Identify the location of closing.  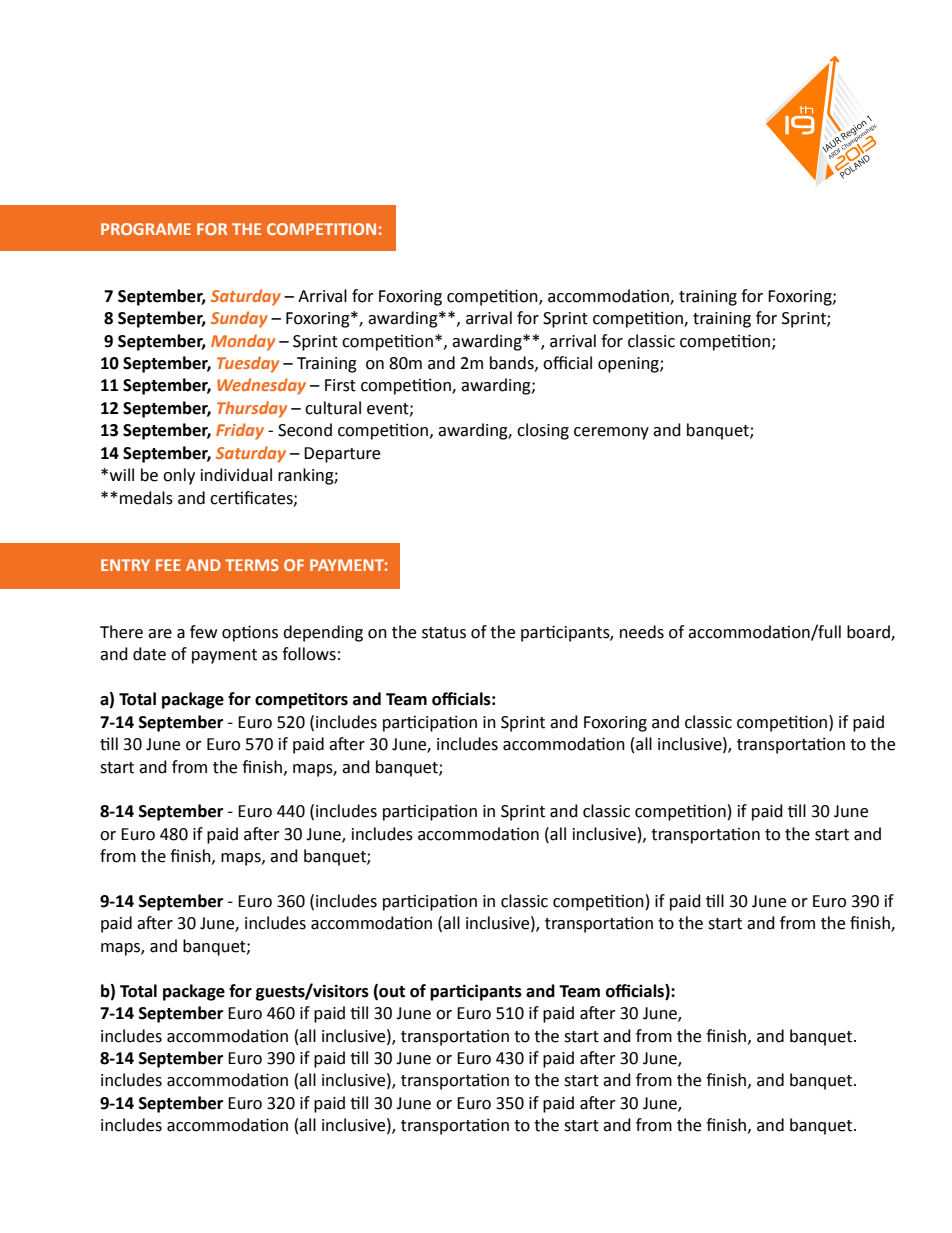
(543, 431).
